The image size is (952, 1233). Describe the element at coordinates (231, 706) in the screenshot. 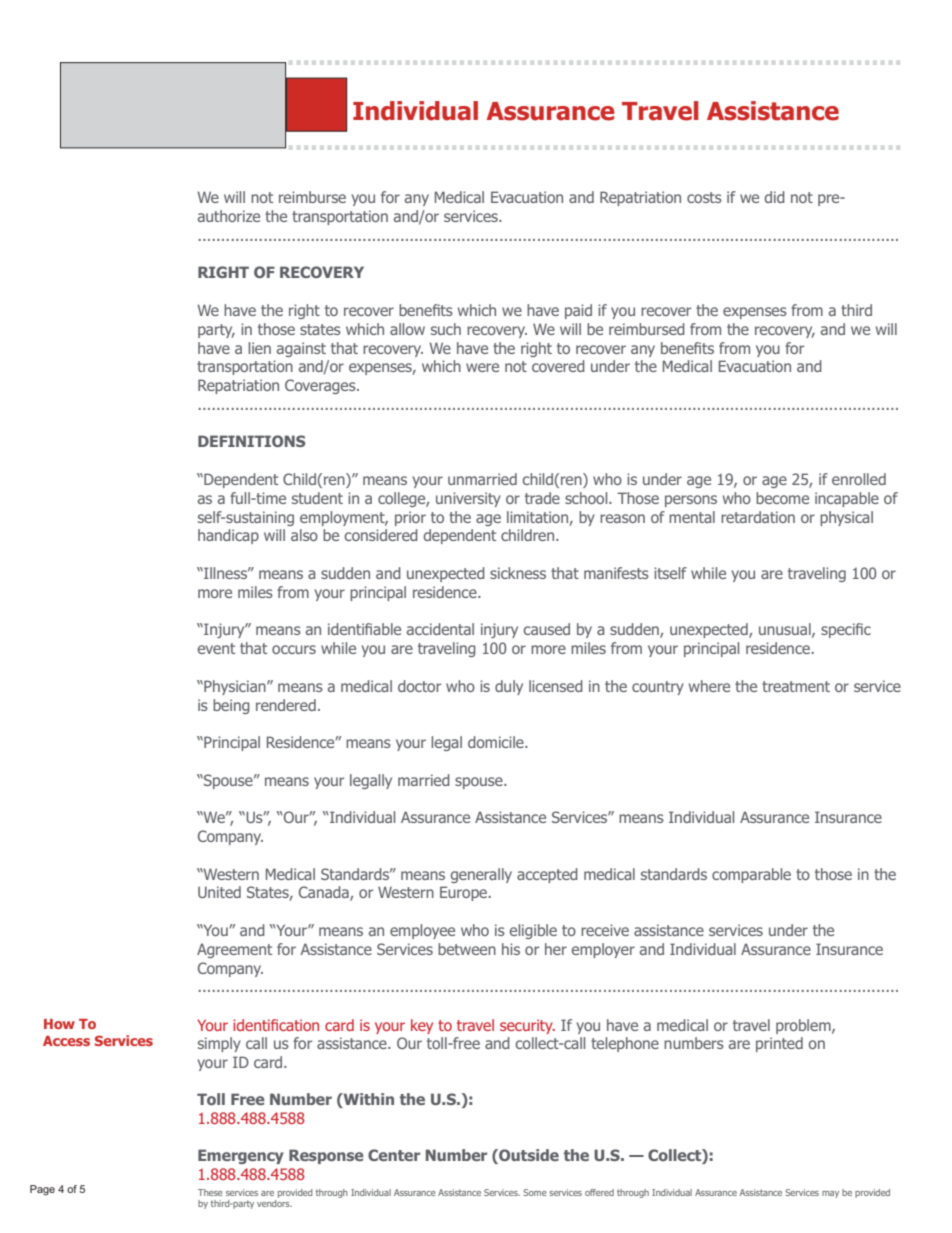

I see `being` at that location.
